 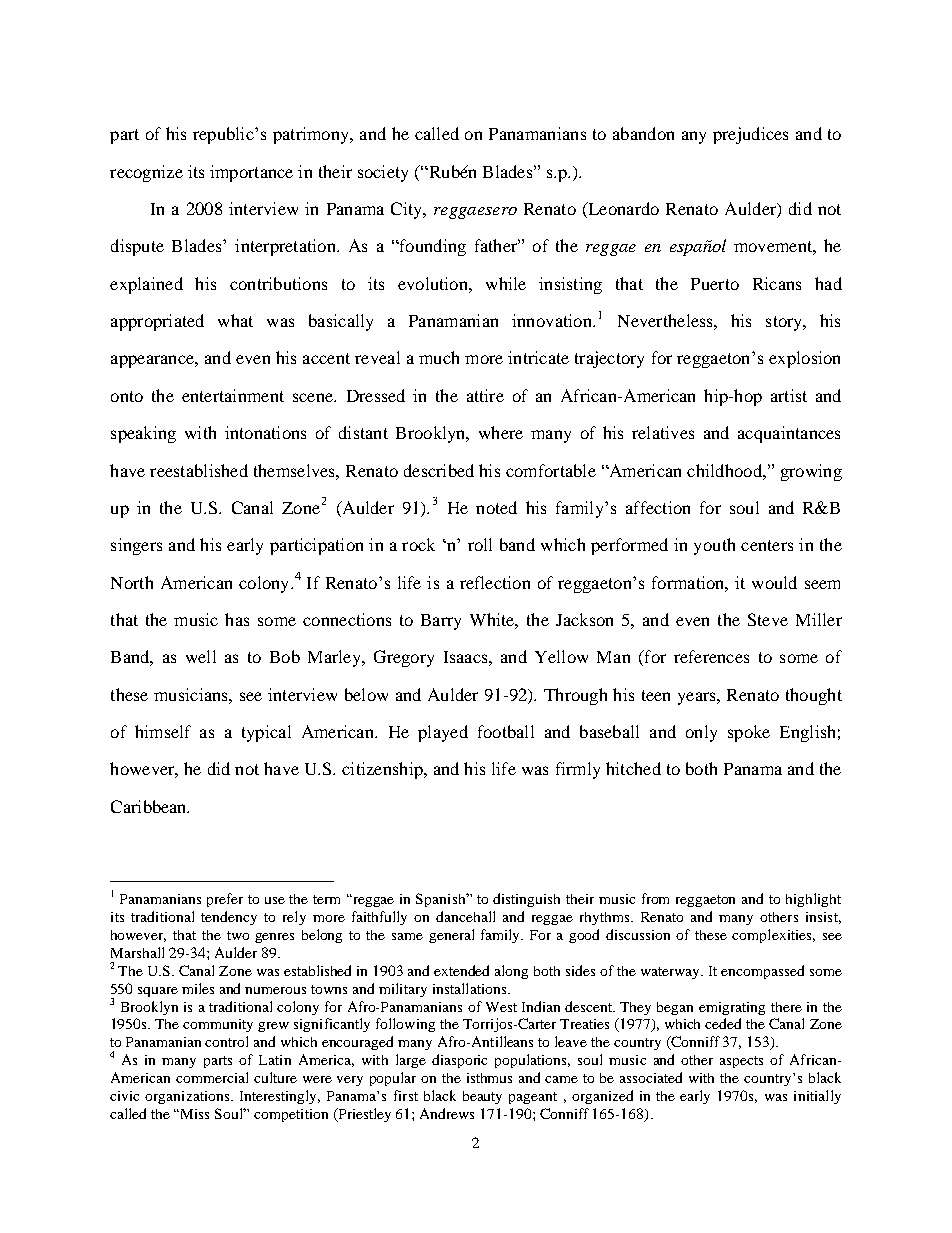 What do you see at coordinates (188, 1097) in the page?
I see `organizations` at bounding box center [188, 1097].
